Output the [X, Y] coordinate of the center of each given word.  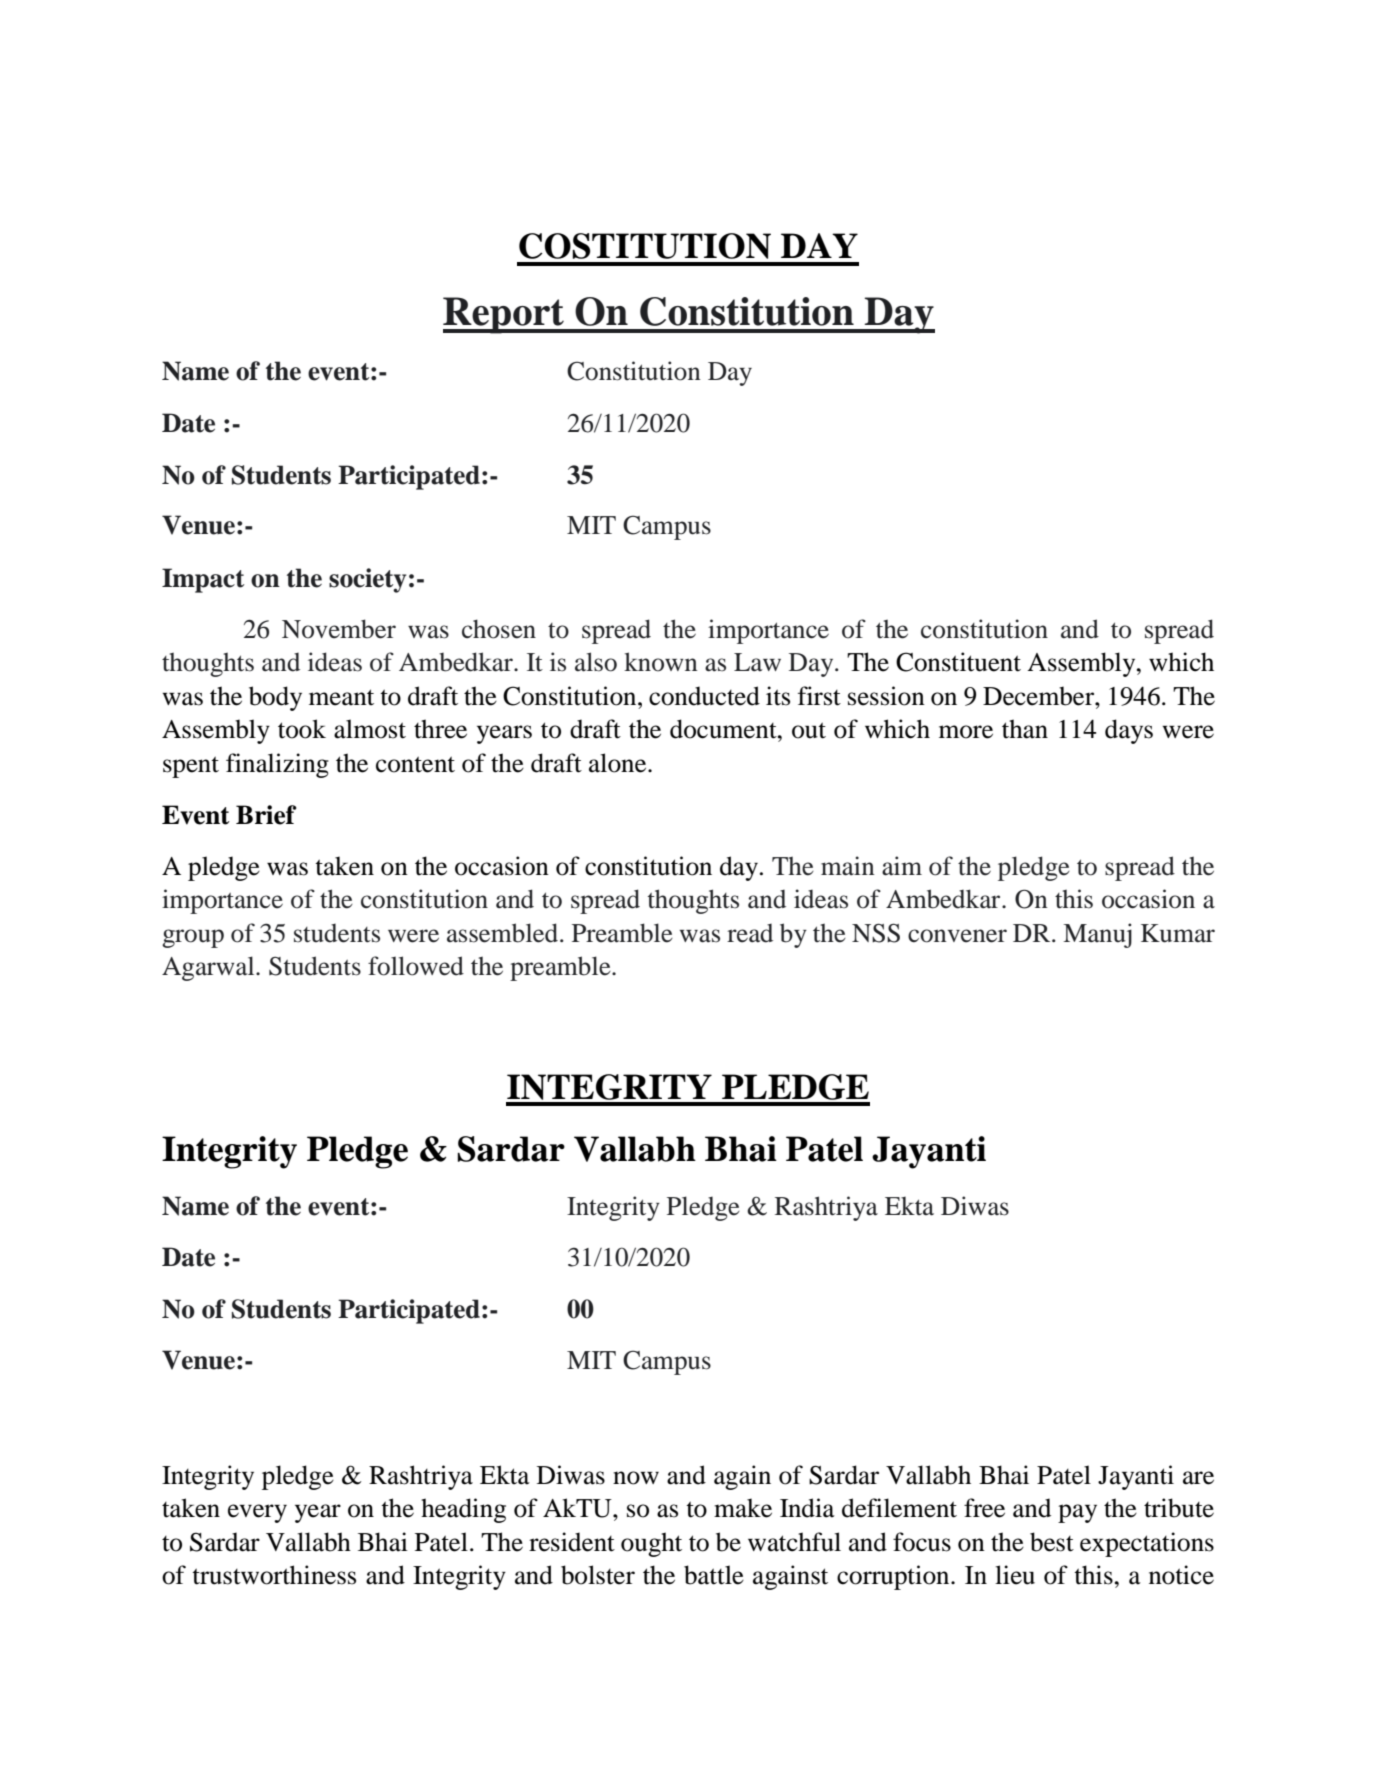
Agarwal [209, 968]
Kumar [1178, 933]
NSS [876, 933]
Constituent [958, 662]
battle [714, 1575]
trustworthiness [274, 1575]
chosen [499, 629]
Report [505, 315]
